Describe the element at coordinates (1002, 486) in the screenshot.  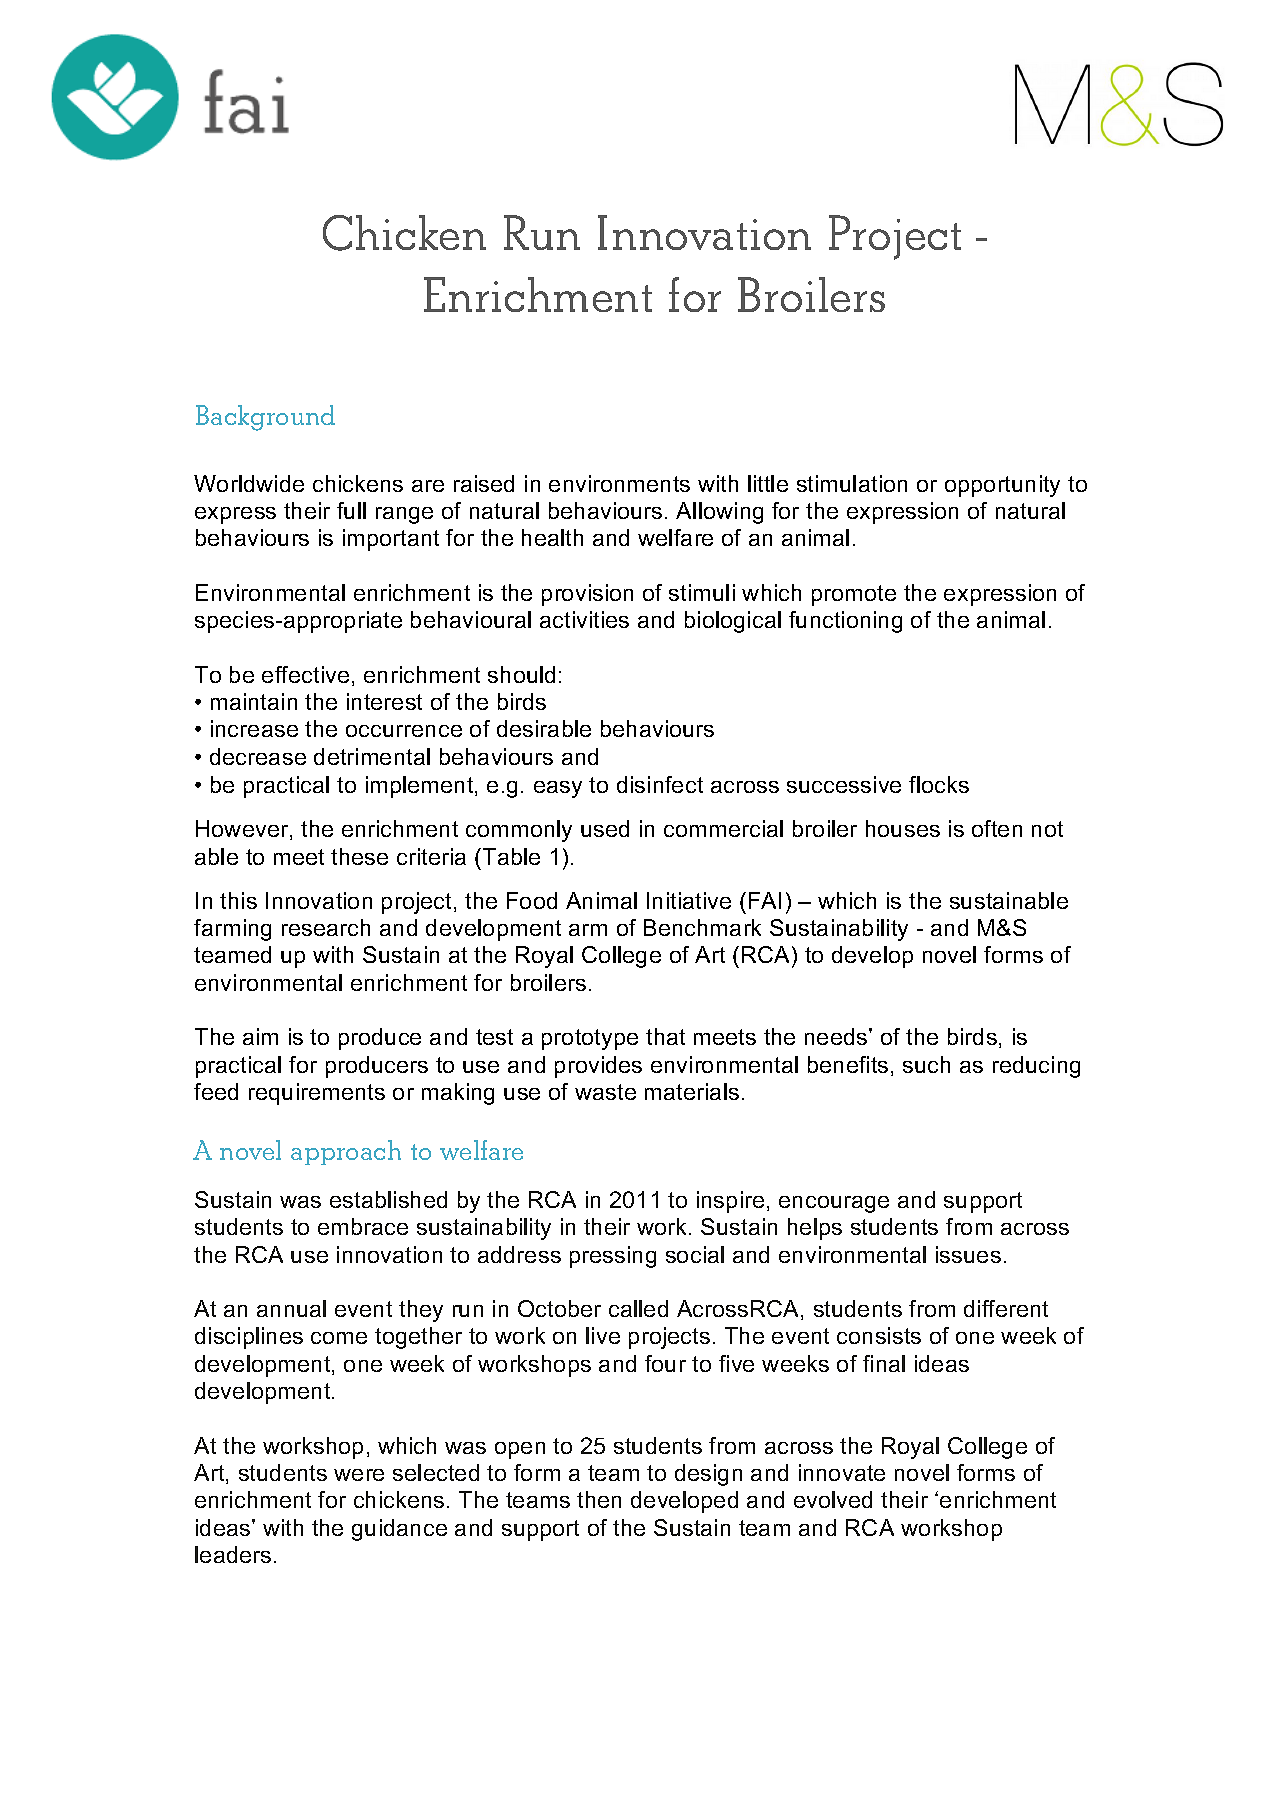
I see `opportunity` at that location.
